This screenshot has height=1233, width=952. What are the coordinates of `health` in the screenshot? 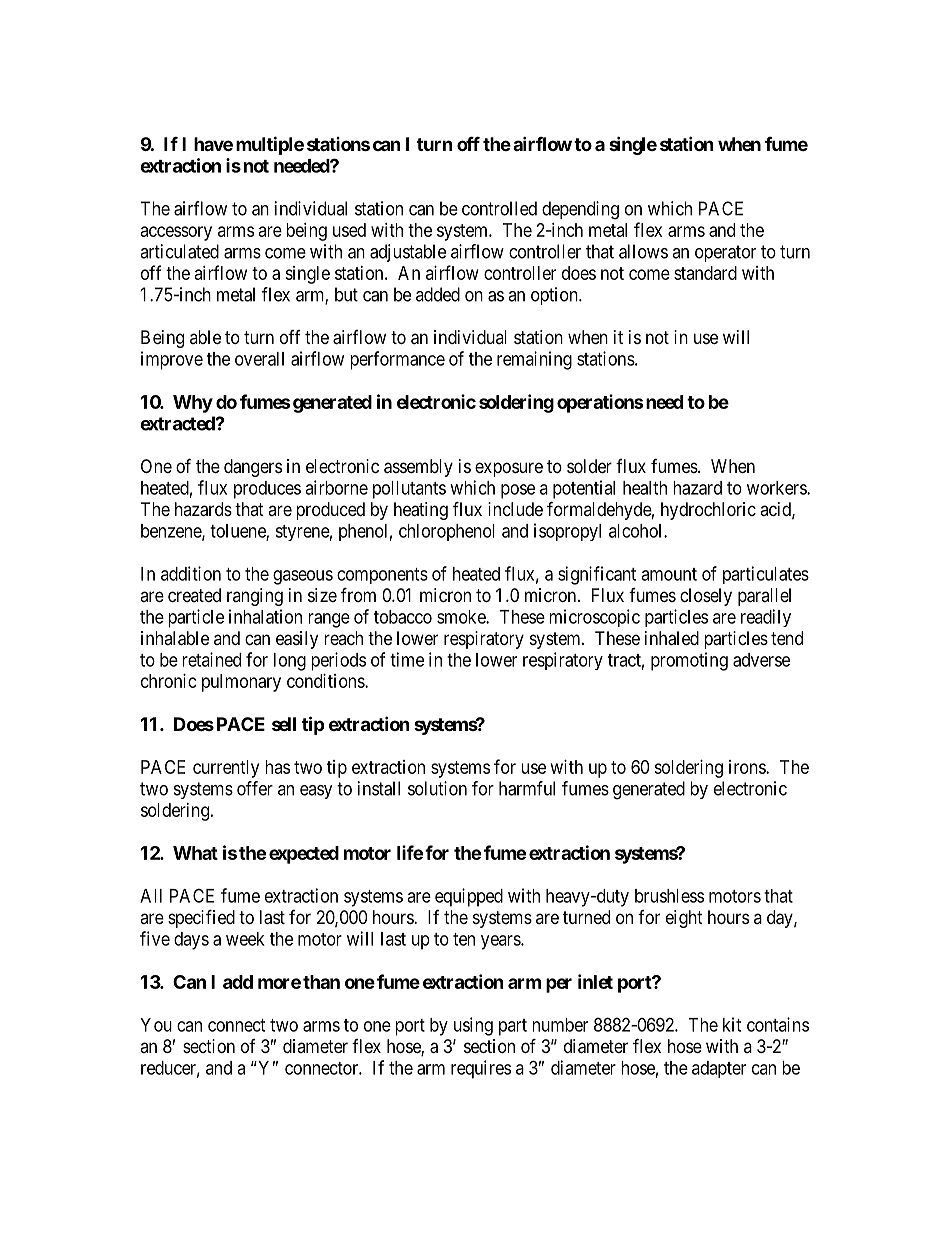 It's located at (645, 488).
